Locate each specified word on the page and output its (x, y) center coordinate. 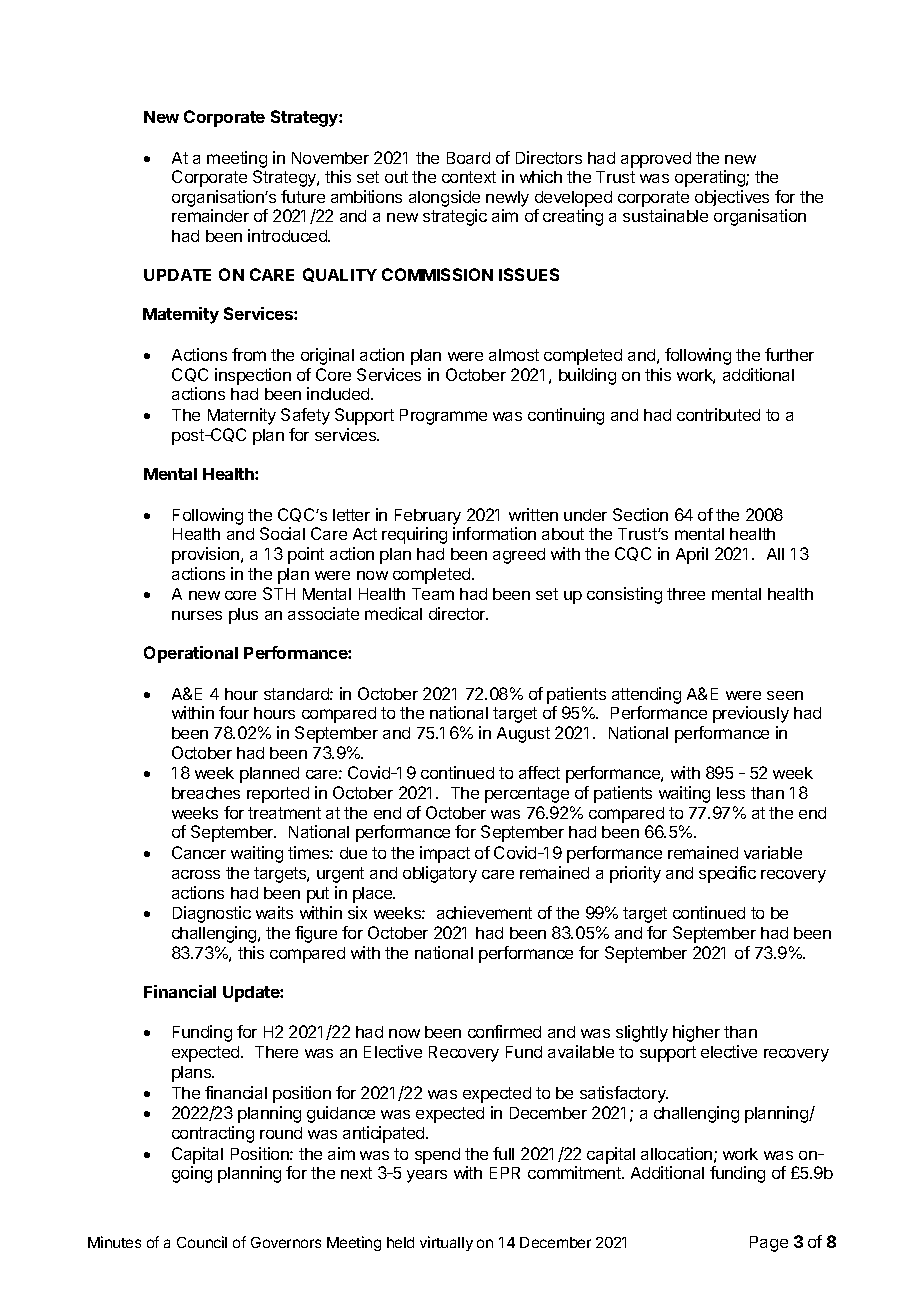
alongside (444, 200)
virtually (446, 1243)
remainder (210, 215)
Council (202, 1242)
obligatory (440, 874)
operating (711, 178)
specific (727, 874)
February (428, 517)
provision (205, 555)
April (692, 555)
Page (769, 1244)
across (196, 874)
